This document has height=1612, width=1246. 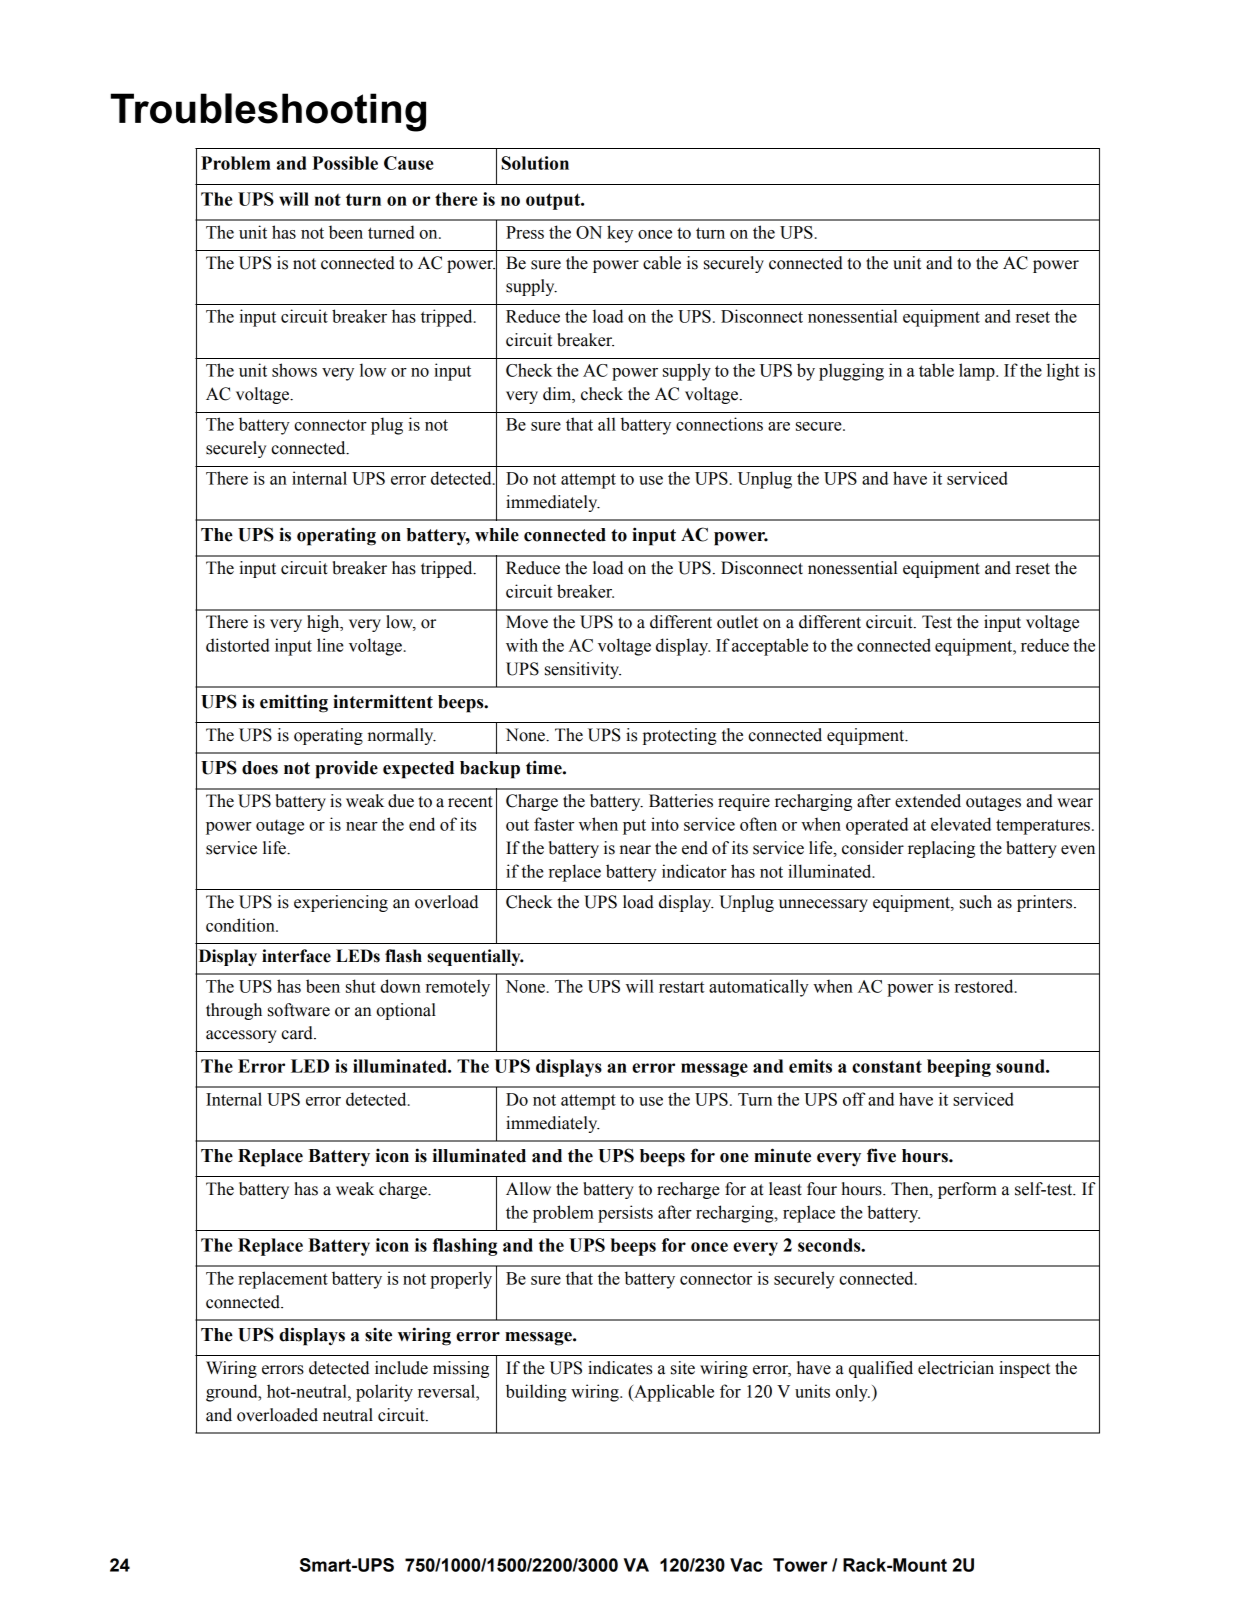 What do you see at coordinates (961, 824) in the document?
I see `elevated` at bounding box center [961, 824].
